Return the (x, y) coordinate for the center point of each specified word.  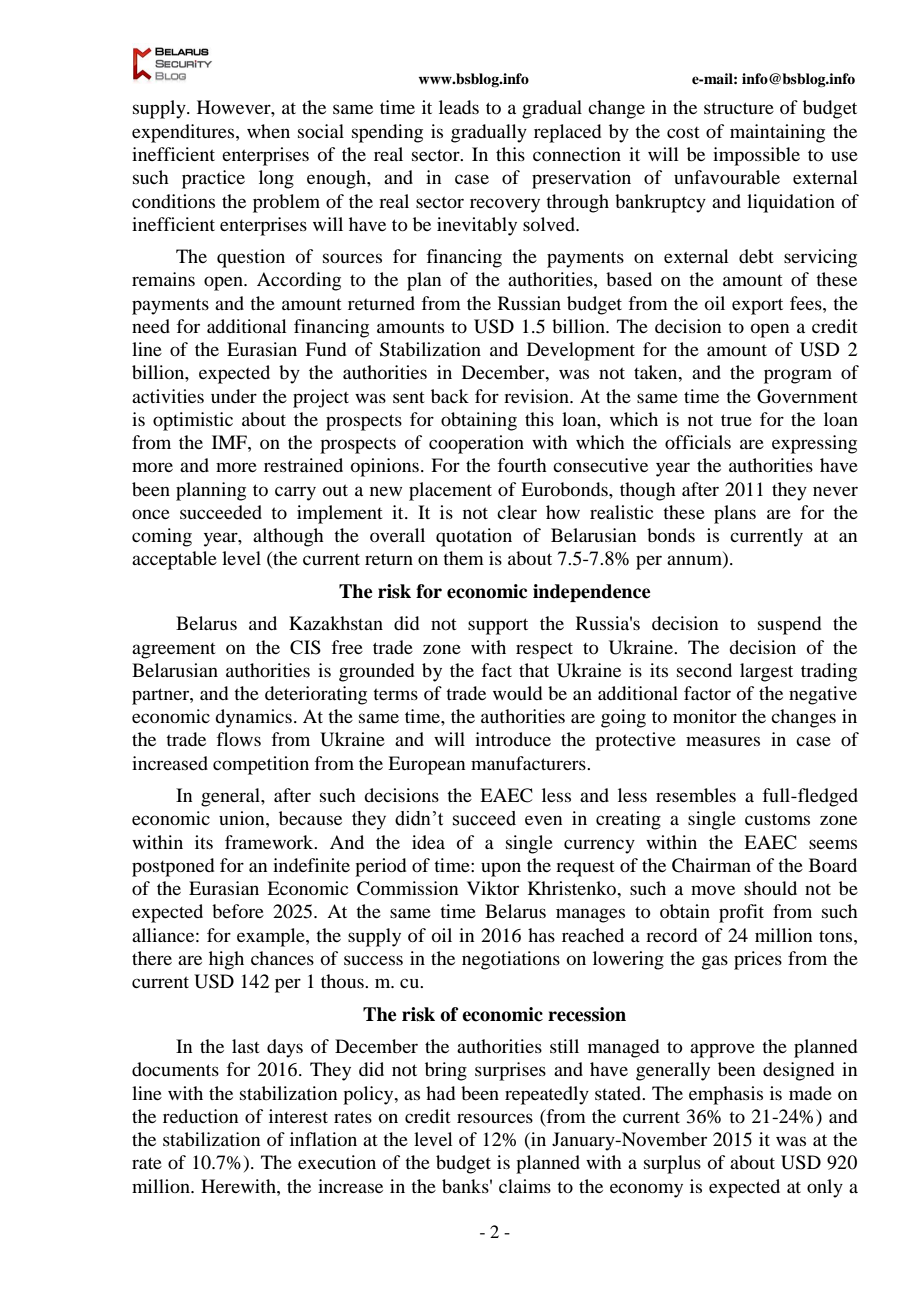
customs (777, 819)
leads (459, 107)
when (268, 131)
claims (525, 1186)
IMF (230, 442)
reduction (200, 1116)
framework (270, 842)
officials (698, 442)
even (543, 820)
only (825, 1188)
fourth (522, 465)
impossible (756, 156)
